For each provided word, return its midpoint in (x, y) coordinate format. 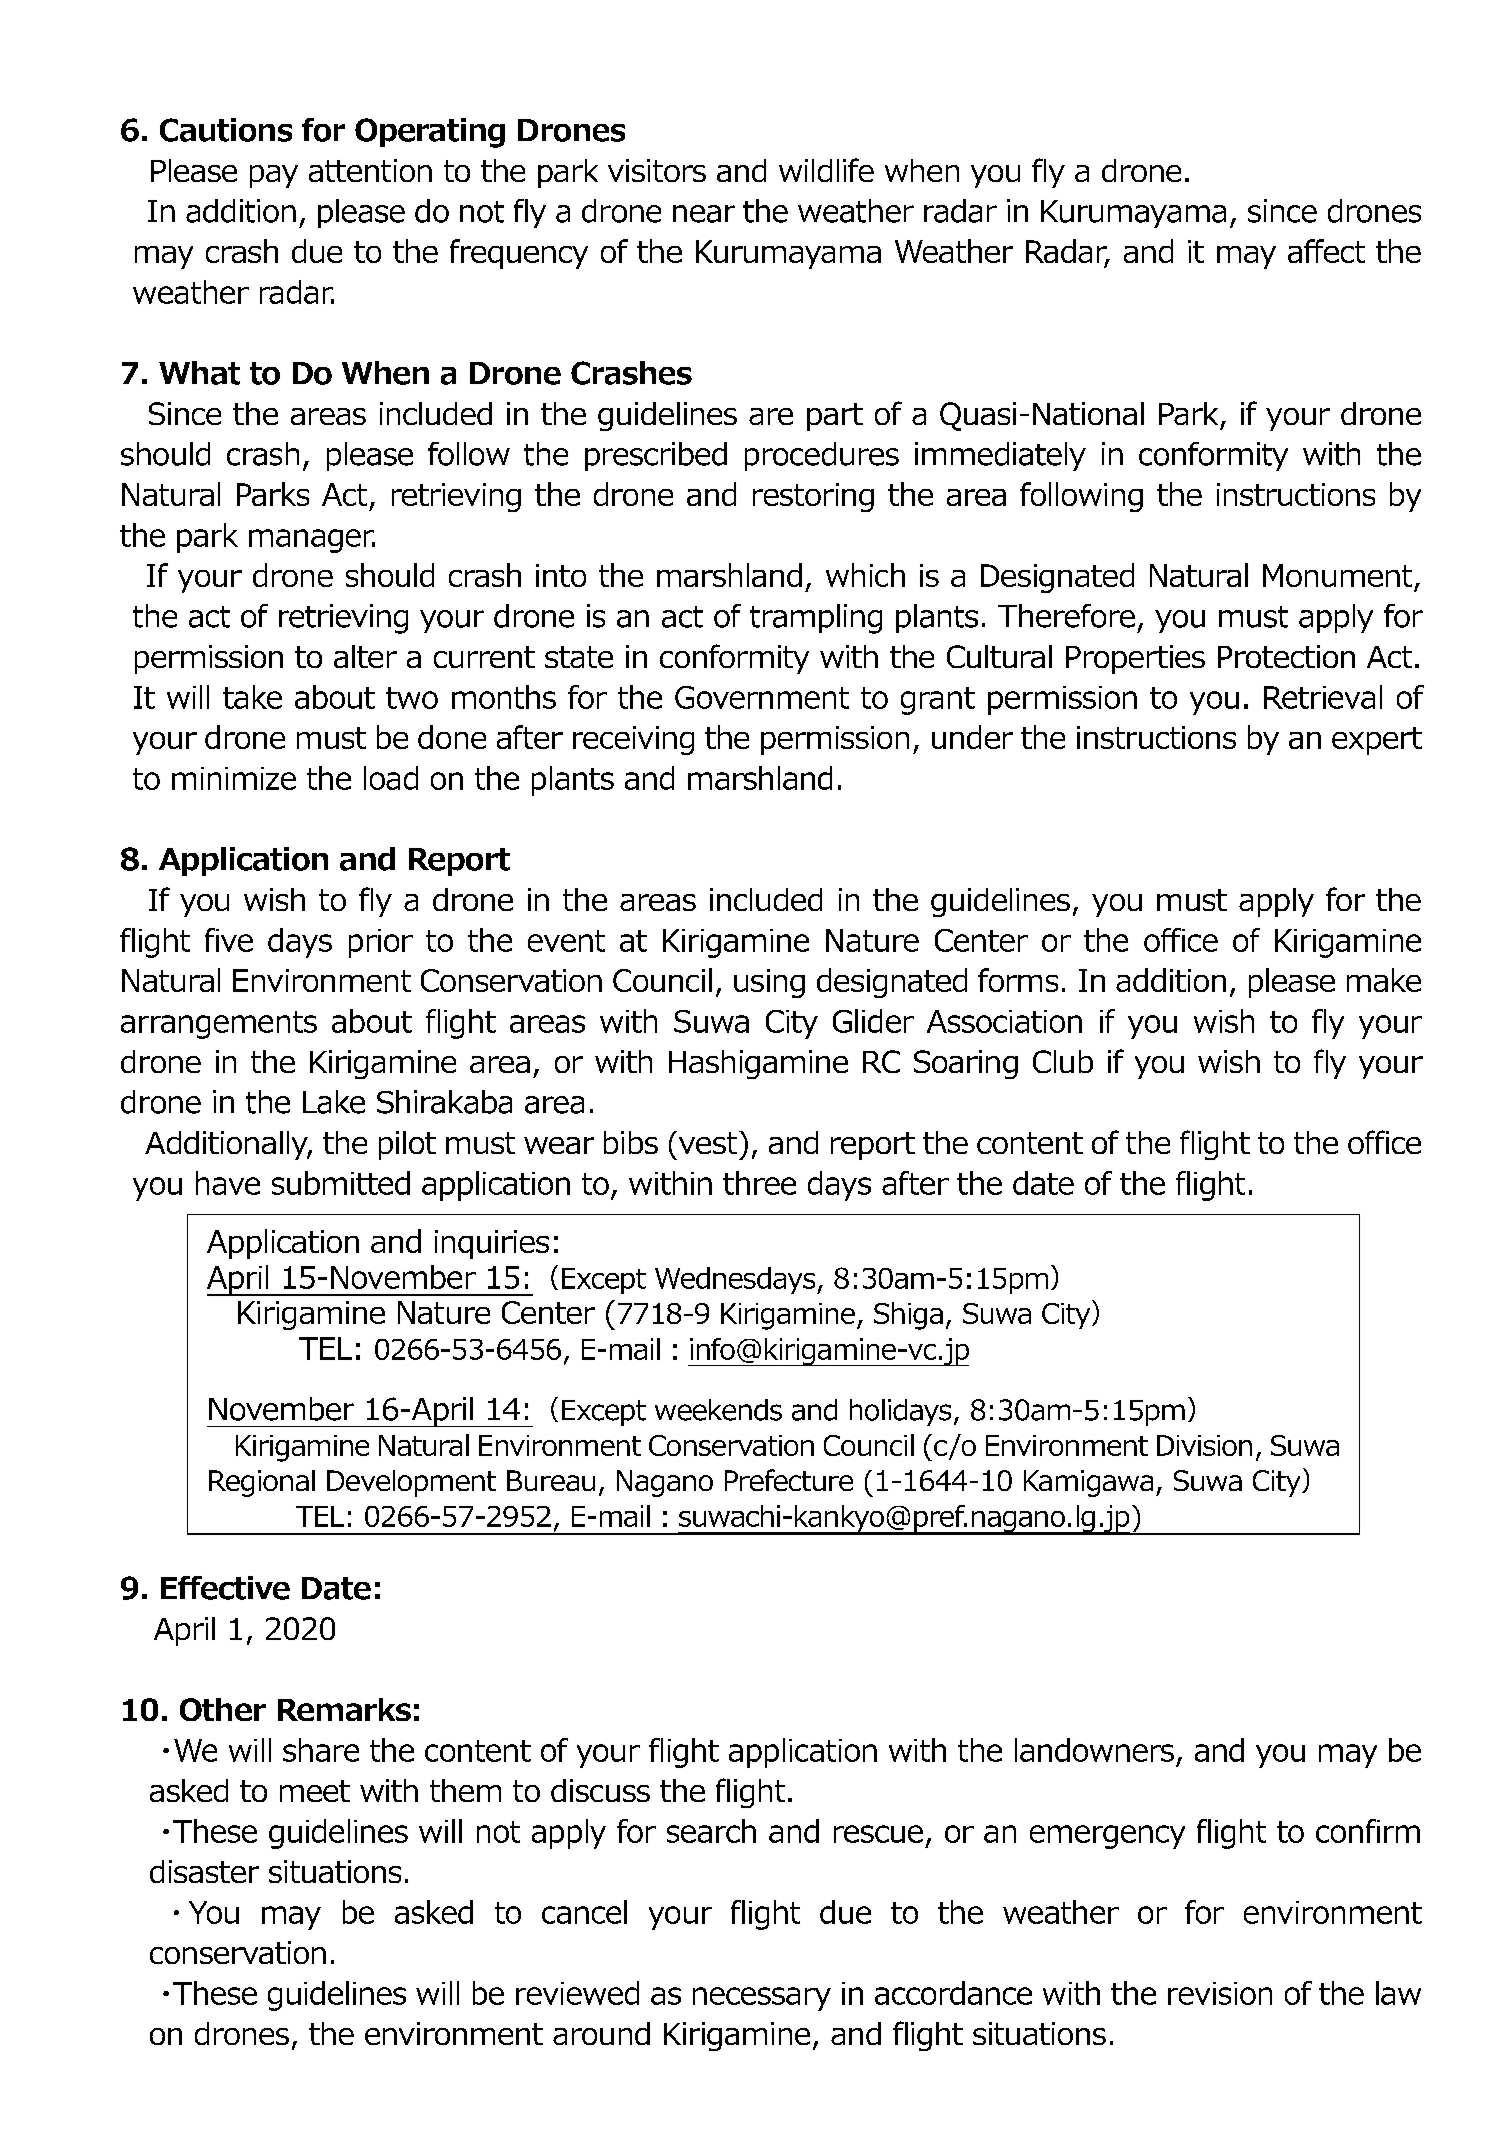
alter (365, 656)
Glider (873, 1021)
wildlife (826, 170)
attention (370, 170)
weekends (718, 1410)
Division (1204, 1445)
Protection (1286, 656)
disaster (204, 1871)
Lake (334, 1102)
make (1384, 980)
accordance (953, 1993)
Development (411, 1483)
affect (1326, 251)
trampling (816, 619)
